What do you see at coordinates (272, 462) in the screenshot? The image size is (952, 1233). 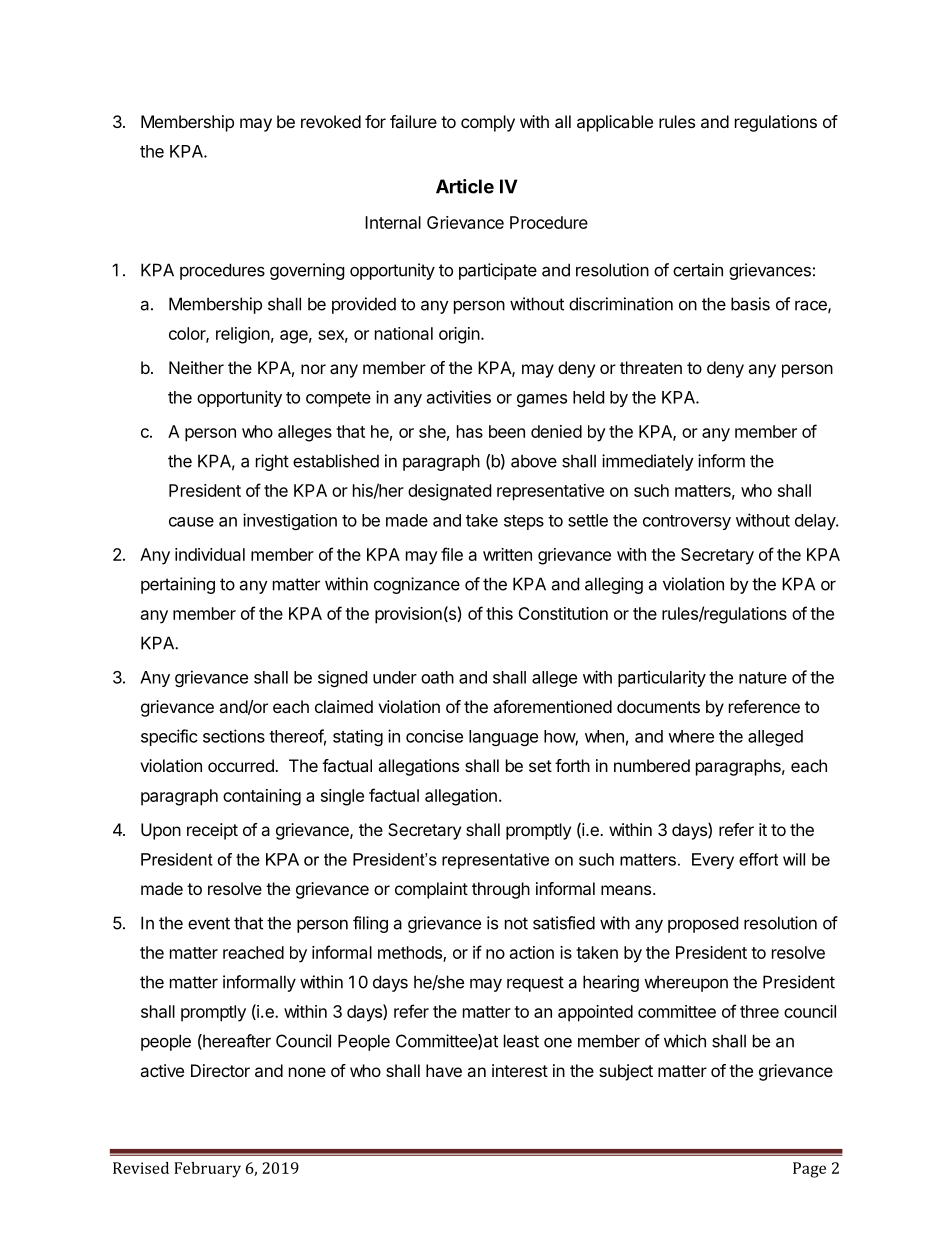 I see `right` at bounding box center [272, 462].
